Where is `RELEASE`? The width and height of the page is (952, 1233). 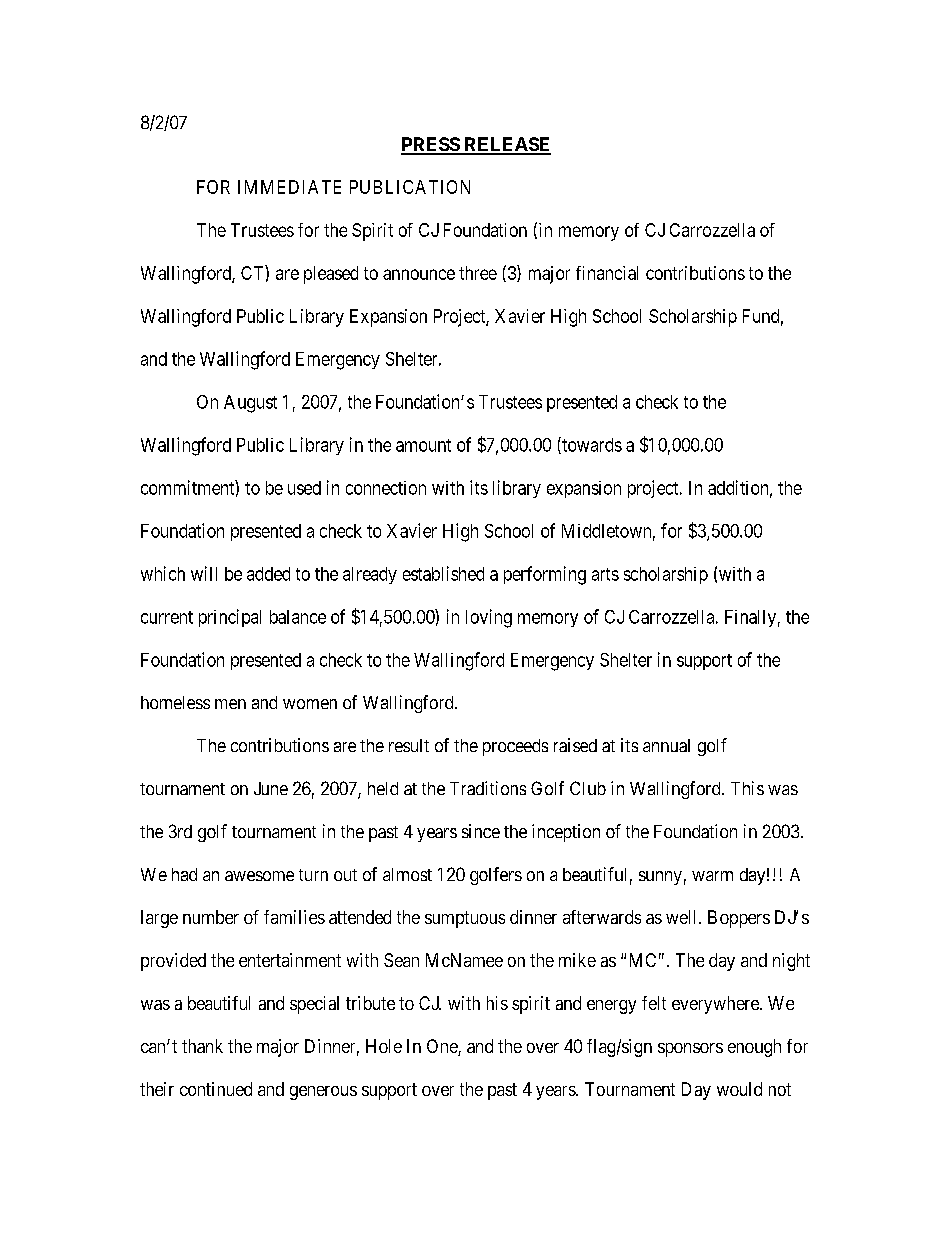 RELEASE is located at coordinates (506, 145).
